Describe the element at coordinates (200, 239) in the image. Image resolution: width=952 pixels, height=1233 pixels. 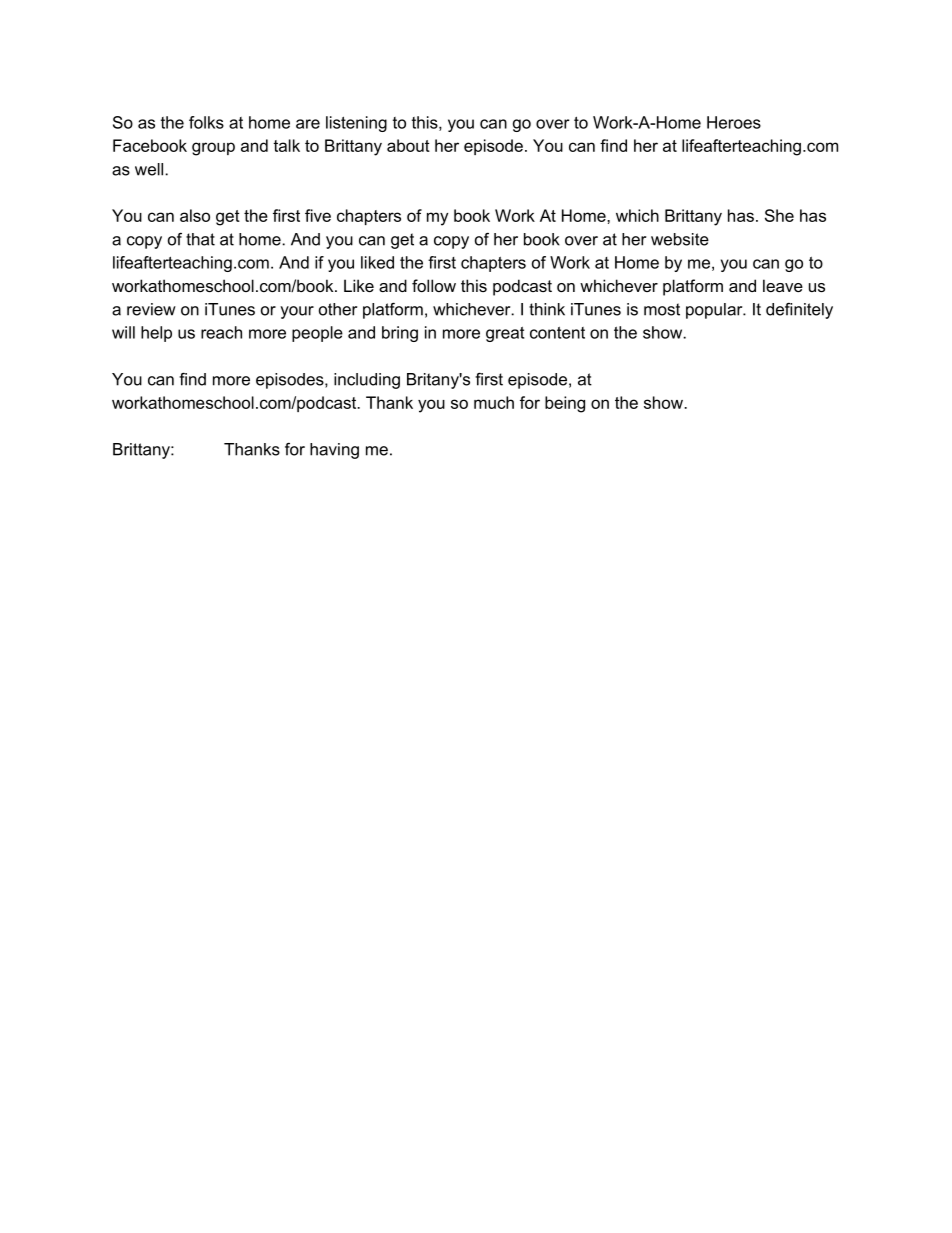
I see `that` at that location.
